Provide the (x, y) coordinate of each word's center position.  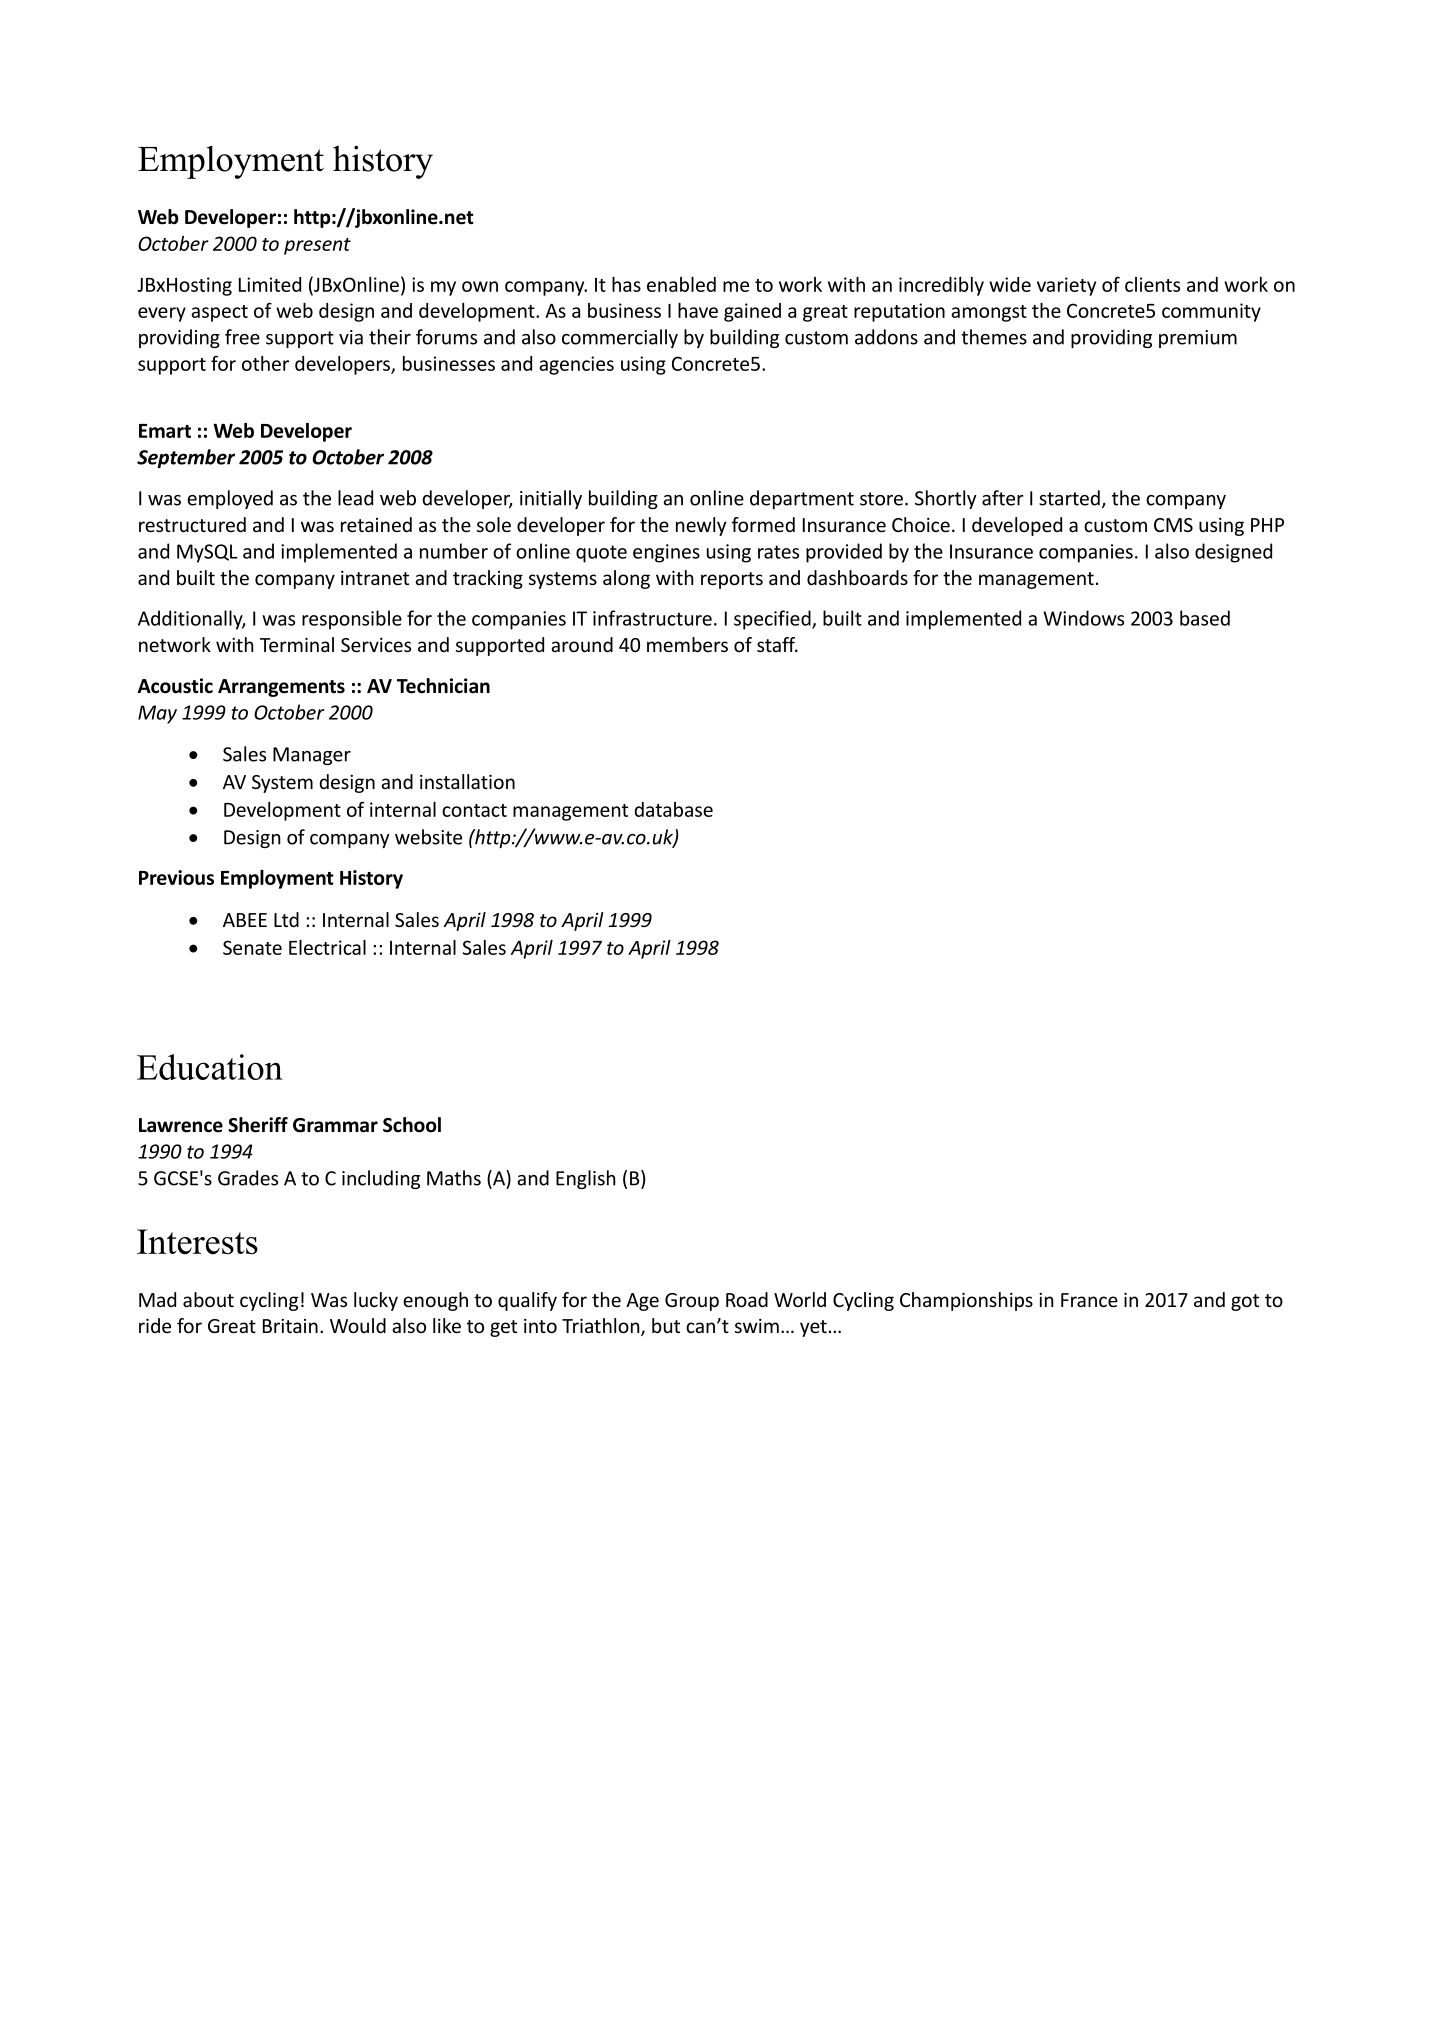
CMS (1173, 525)
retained (376, 524)
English (585, 1179)
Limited (270, 284)
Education (210, 1067)
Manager (312, 756)
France (1089, 1300)
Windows (1083, 618)
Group (692, 1302)
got (1245, 1302)
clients (1152, 284)
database (673, 809)
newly (701, 526)
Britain (290, 1326)
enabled (681, 284)
